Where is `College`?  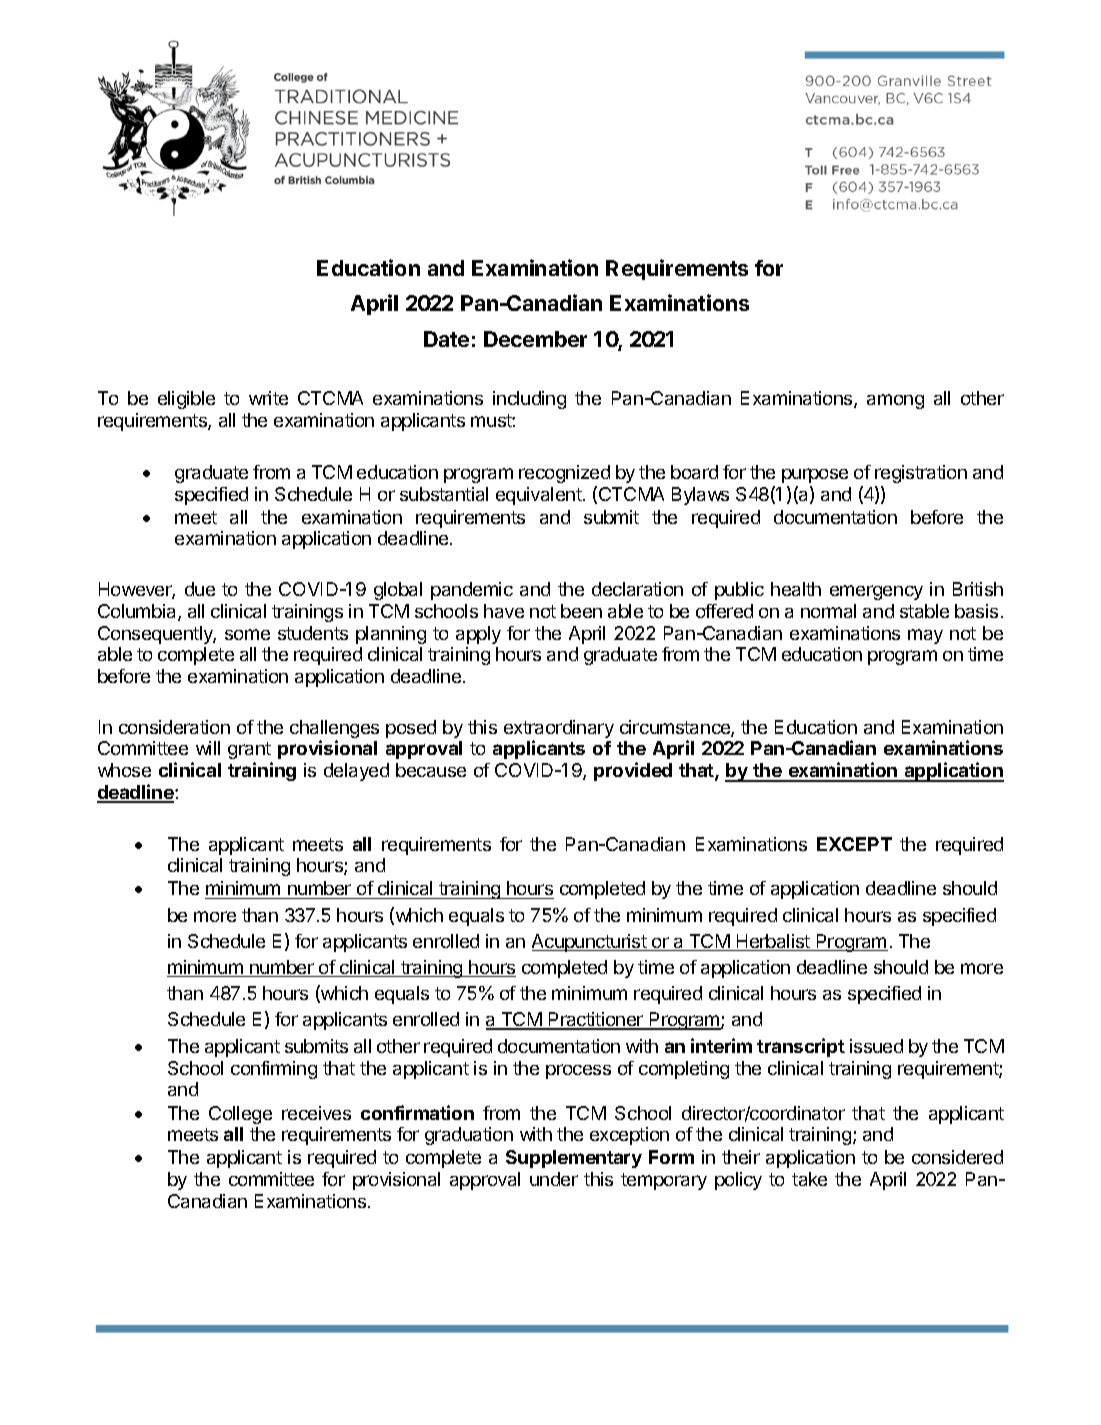 College is located at coordinates (240, 1115).
